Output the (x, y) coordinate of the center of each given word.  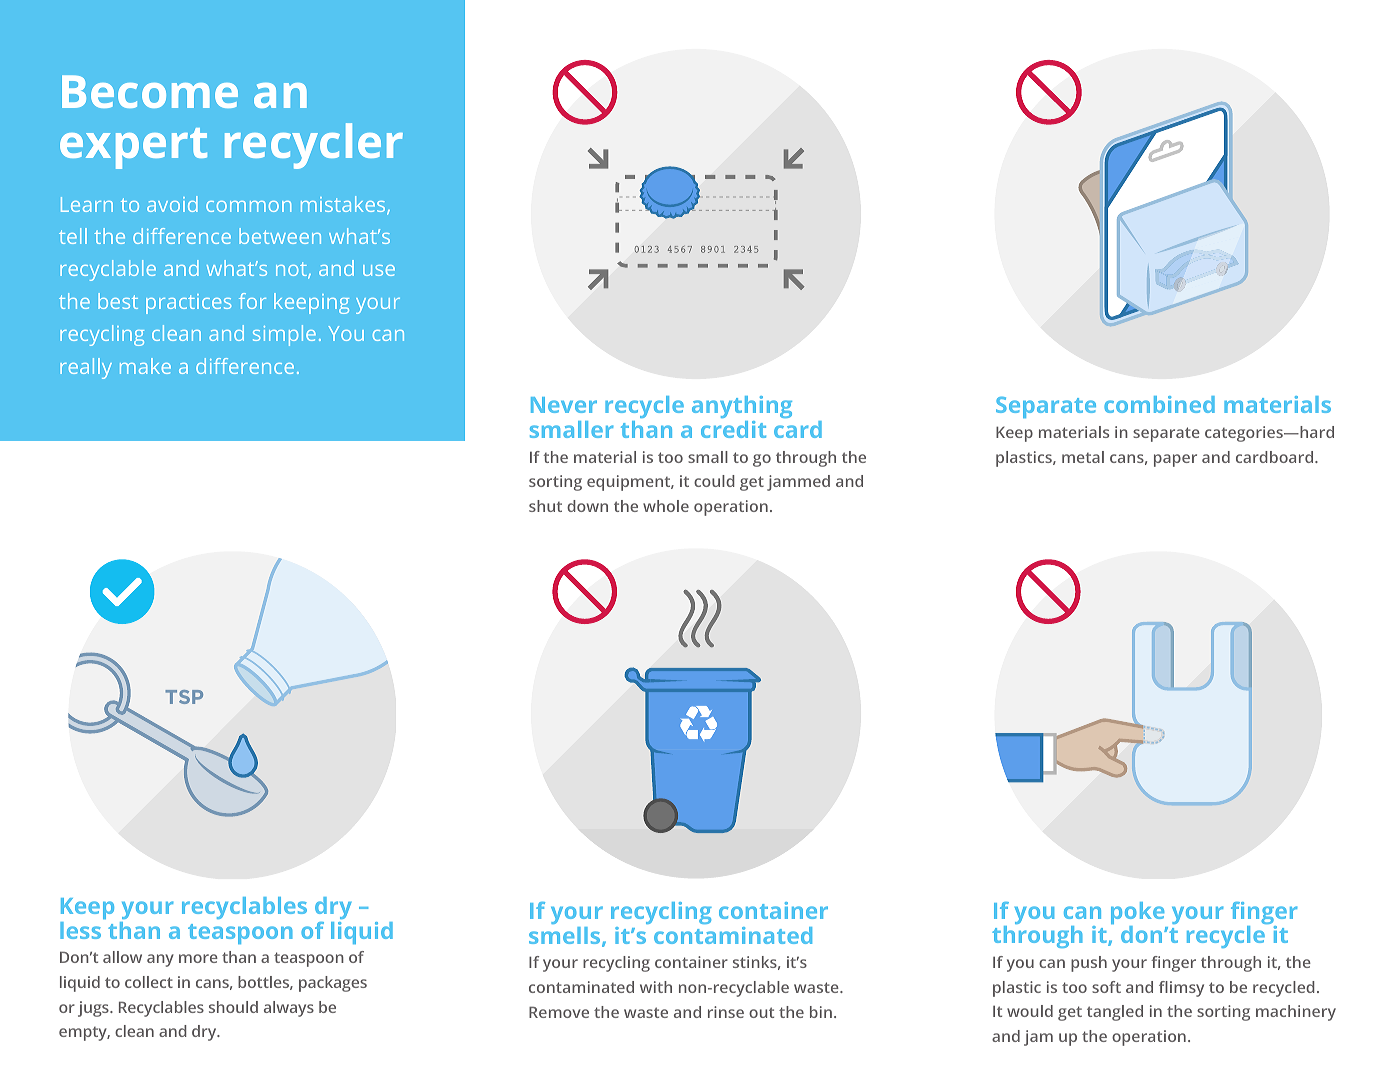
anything (742, 409)
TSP (184, 697)
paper (1175, 460)
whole (666, 506)
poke (1137, 914)
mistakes (344, 205)
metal (1083, 457)
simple (284, 335)
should (233, 1007)
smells (566, 937)
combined (1159, 404)
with (656, 987)
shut (545, 506)
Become (150, 91)
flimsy (1181, 989)
